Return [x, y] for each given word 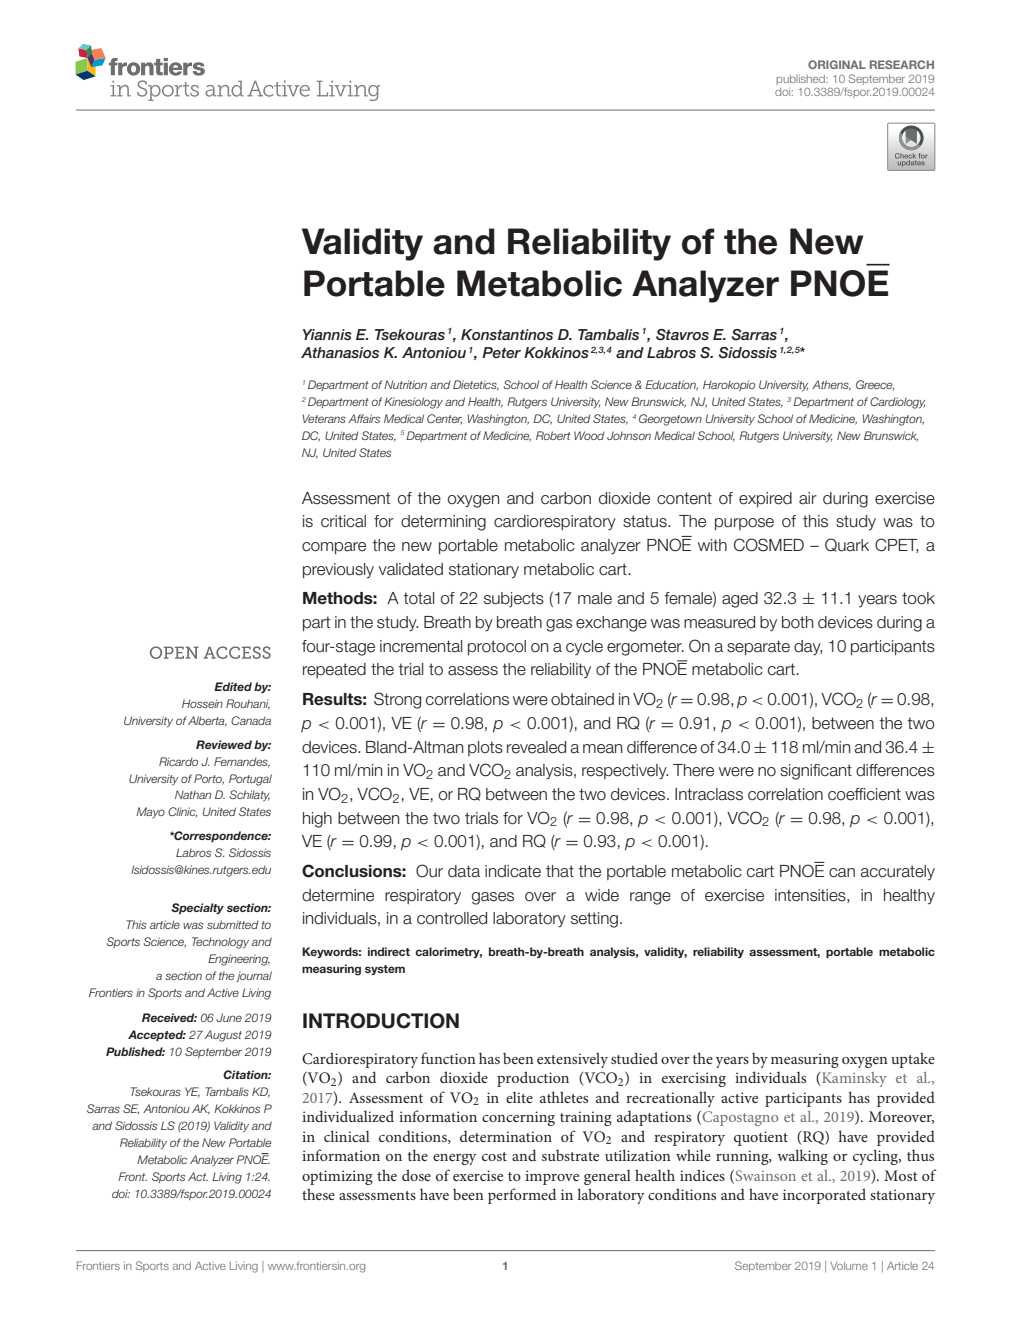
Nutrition [405, 384]
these [318, 1194]
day [808, 648]
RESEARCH [902, 64]
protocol [497, 647]
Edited [233, 686]
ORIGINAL [837, 64]
